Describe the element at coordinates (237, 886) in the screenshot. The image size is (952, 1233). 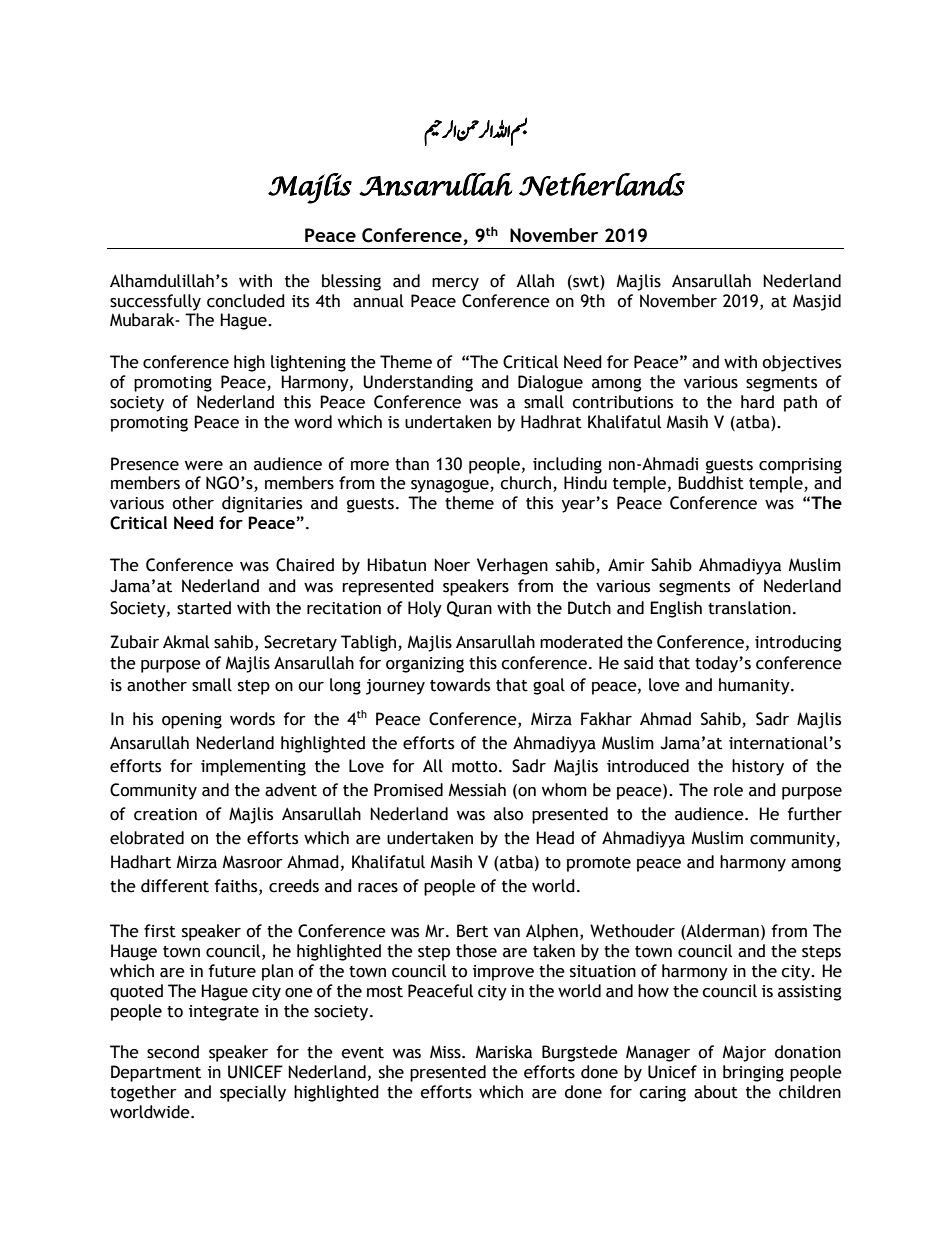
I see `faiths` at that location.
